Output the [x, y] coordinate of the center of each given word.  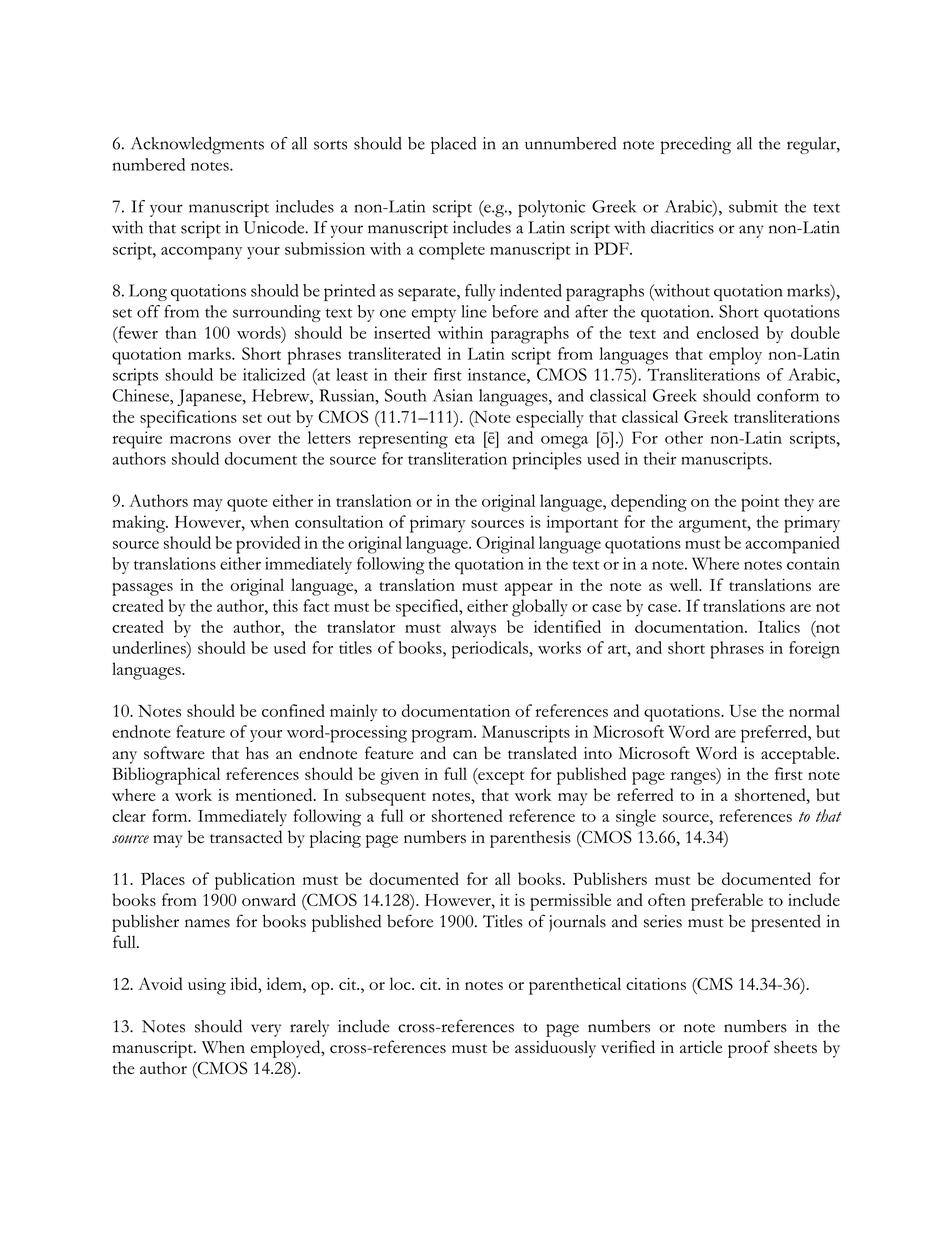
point [760, 503]
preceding [696, 145]
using [207, 986]
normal [814, 710]
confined [293, 710]
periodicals [491, 650]
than [181, 332]
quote [247, 505]
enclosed [728, 332]
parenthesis [530, 839]
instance [498, 374]
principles [547, 461]
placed [453, 145]
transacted [246, 837]
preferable [727, 902]
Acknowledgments [197, 145]
